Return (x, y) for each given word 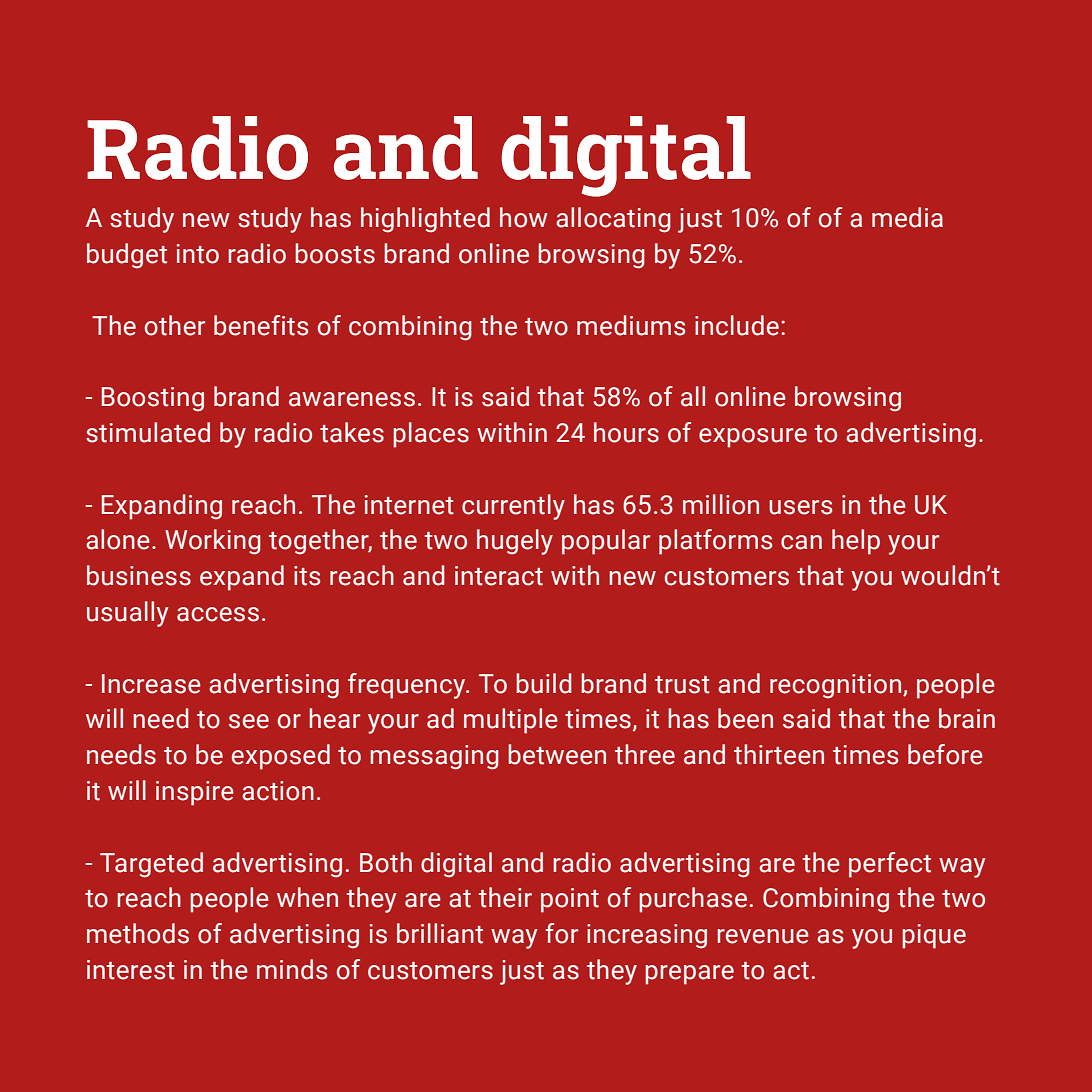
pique (934, 936)
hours (626, 432)
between (557, 754)
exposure (753, 438)
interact (499, 576)
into (198, 254)
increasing (647, 936)
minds (292, 969)
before (945, 754)
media (907, 217)
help (856, 542)
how (524, 217)
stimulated (148, 432)
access (218, 614)
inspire (195, 793)
